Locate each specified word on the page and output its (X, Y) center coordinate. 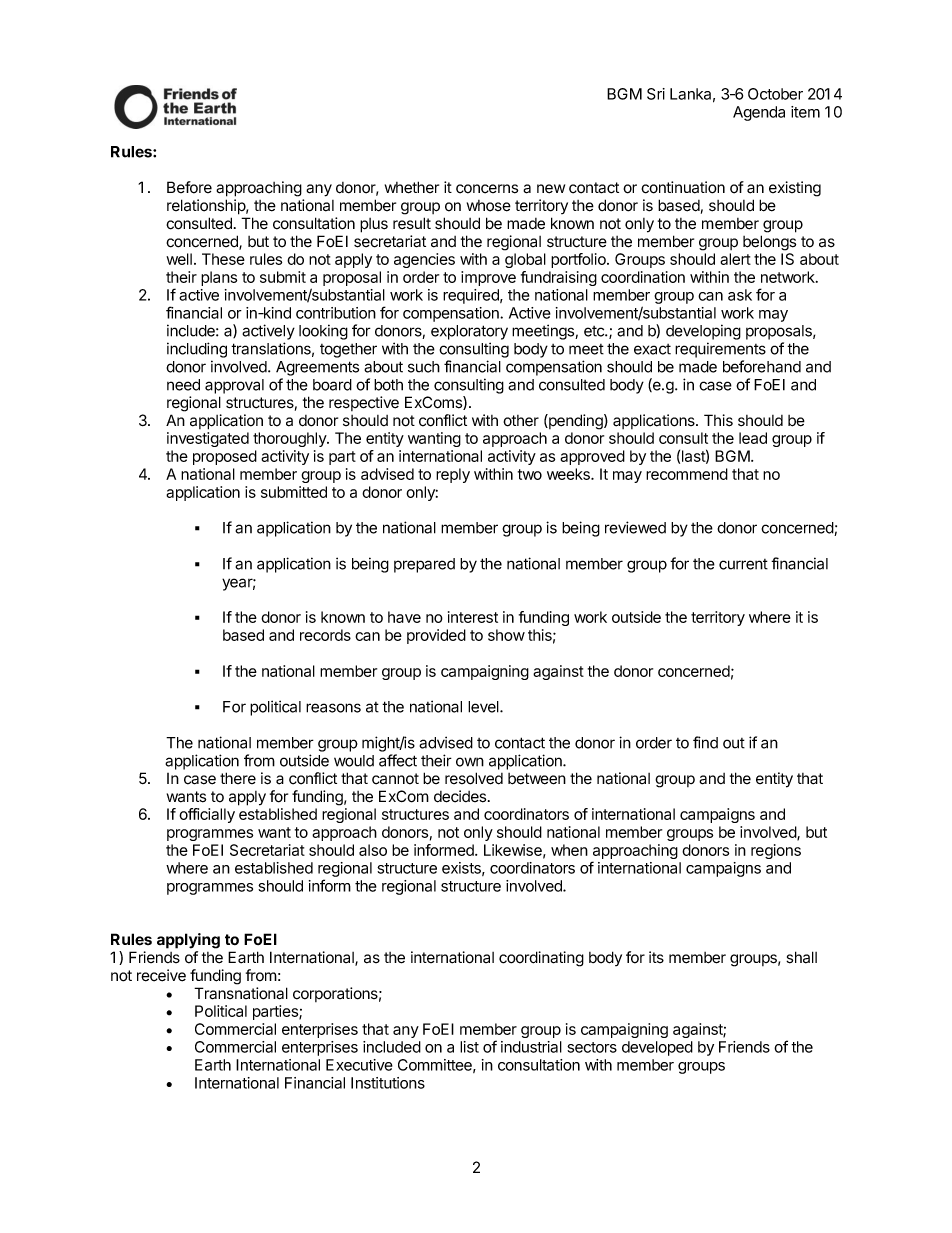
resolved (474, 778)
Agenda (759, 113)
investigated (208, 439)
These (223, 259)
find (705, 742)
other (521, 421)
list (469, 1047)
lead (753, 438)
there (238, 778)
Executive (359, 1065)
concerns (487, 189)
